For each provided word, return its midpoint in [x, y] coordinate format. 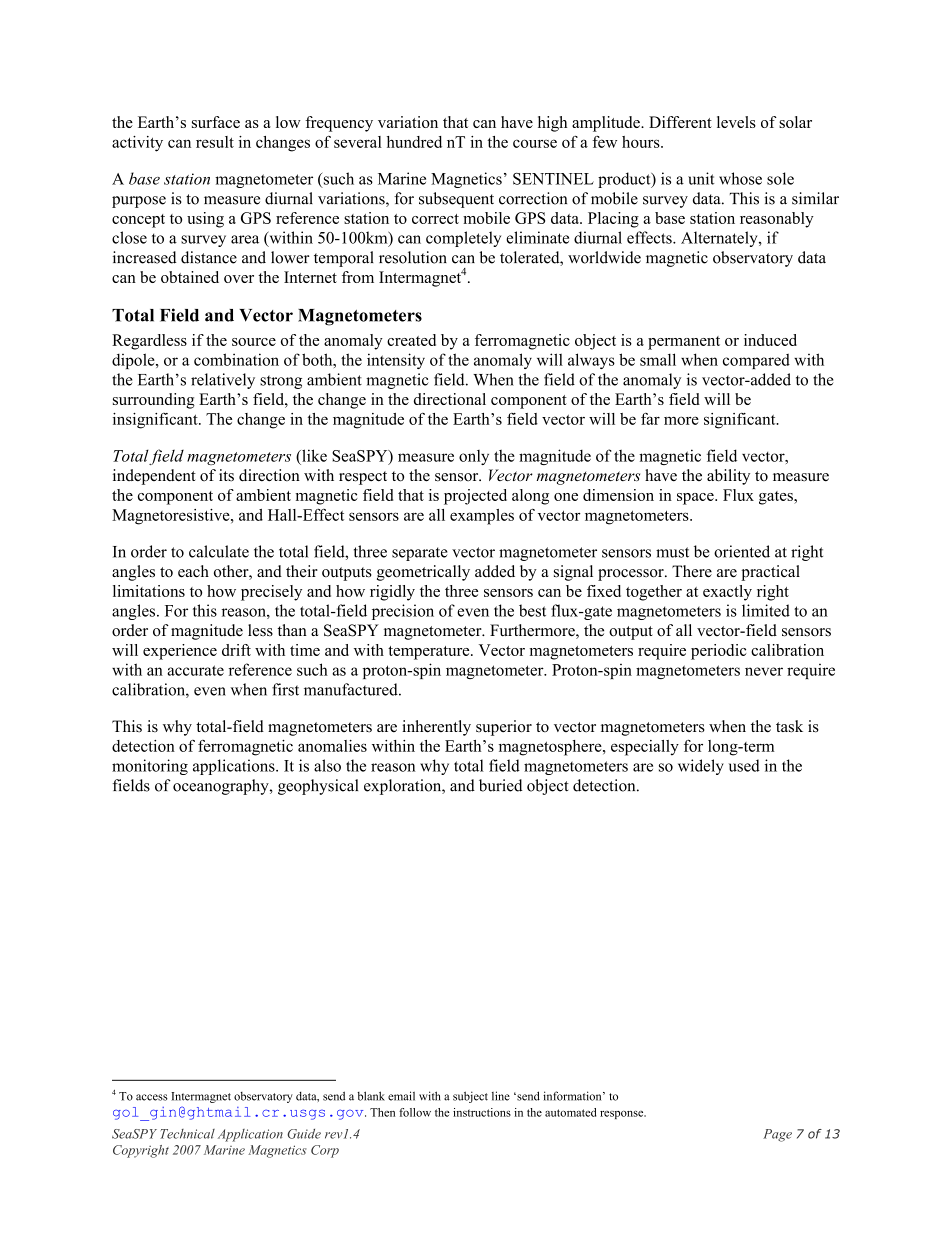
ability [728, 477]
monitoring [150, 767]
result [215, 142]
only [474, 457]
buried [500, 785]
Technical [188, 1134]
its [226, 475]
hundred [414, 142]
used [744, 765]
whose [740, 178]
